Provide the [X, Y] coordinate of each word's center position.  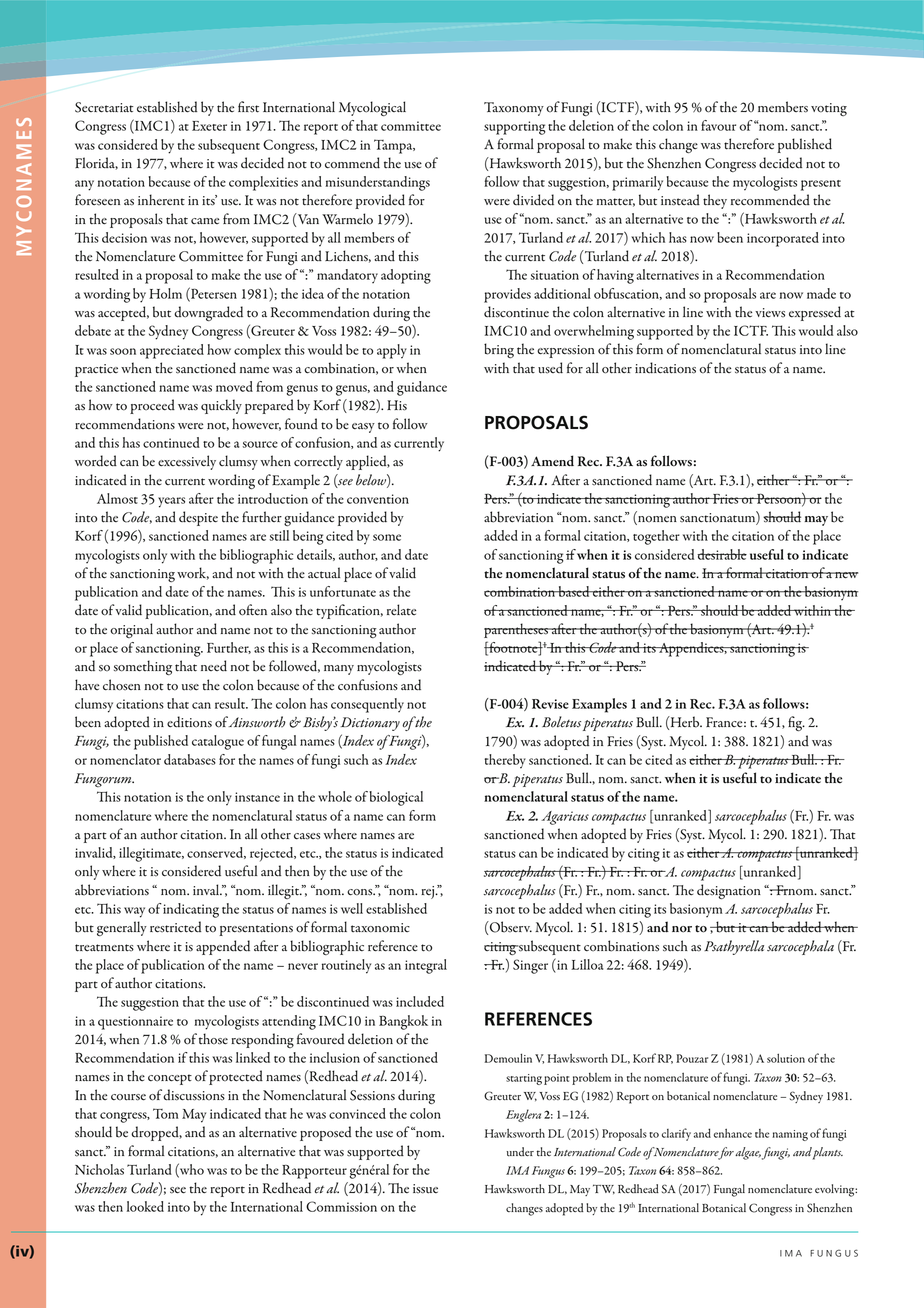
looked [145, 1206]
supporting [515, 128]
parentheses [517, 630]
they [715, 201]
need [214, 665]
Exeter [209, 126]
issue [425, 1189]
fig [796, 723]
